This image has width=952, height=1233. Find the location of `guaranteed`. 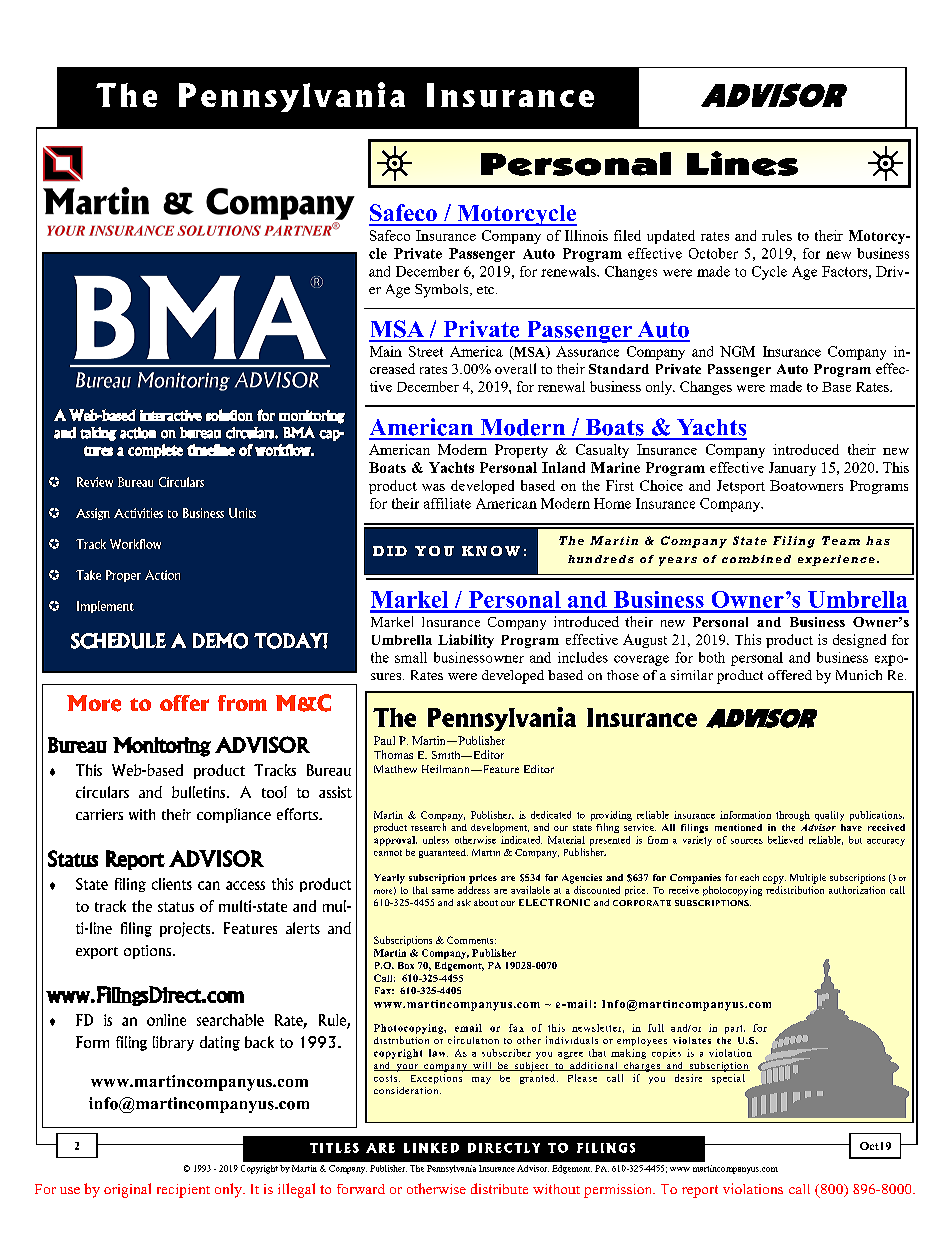

guaranteed is located at coordinates (443, 853).
